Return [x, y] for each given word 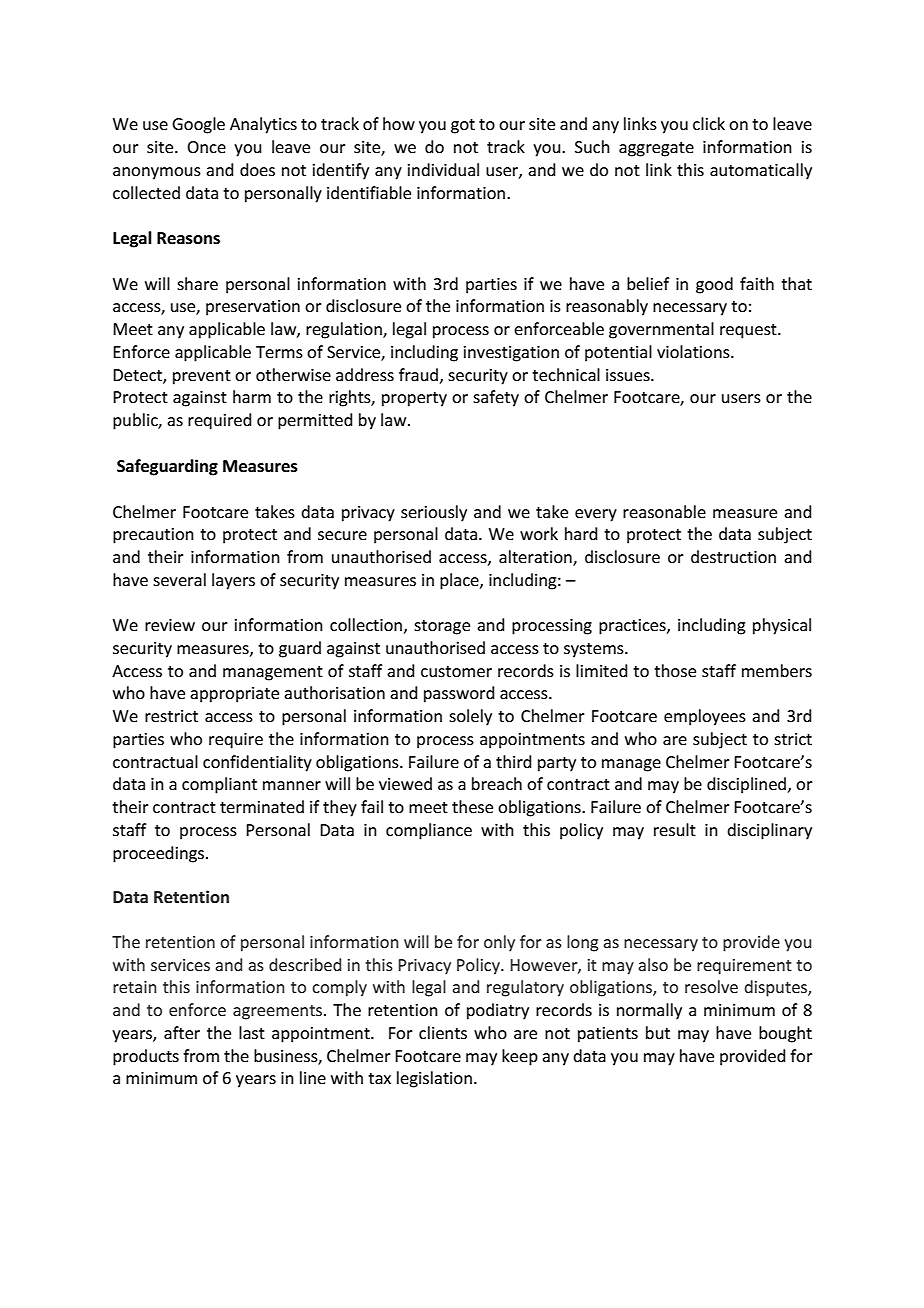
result [675, 829]
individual [443, 169]
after [182, 1032]
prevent [202, 377]
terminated [262, 806]
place [460, 581]
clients [443, 1032]
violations [694, 351]
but [658, 1032]
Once [206, 147]
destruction [733, 556]
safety [496, 398]
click [709, 123]
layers [233, 581]
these [472, 806]
